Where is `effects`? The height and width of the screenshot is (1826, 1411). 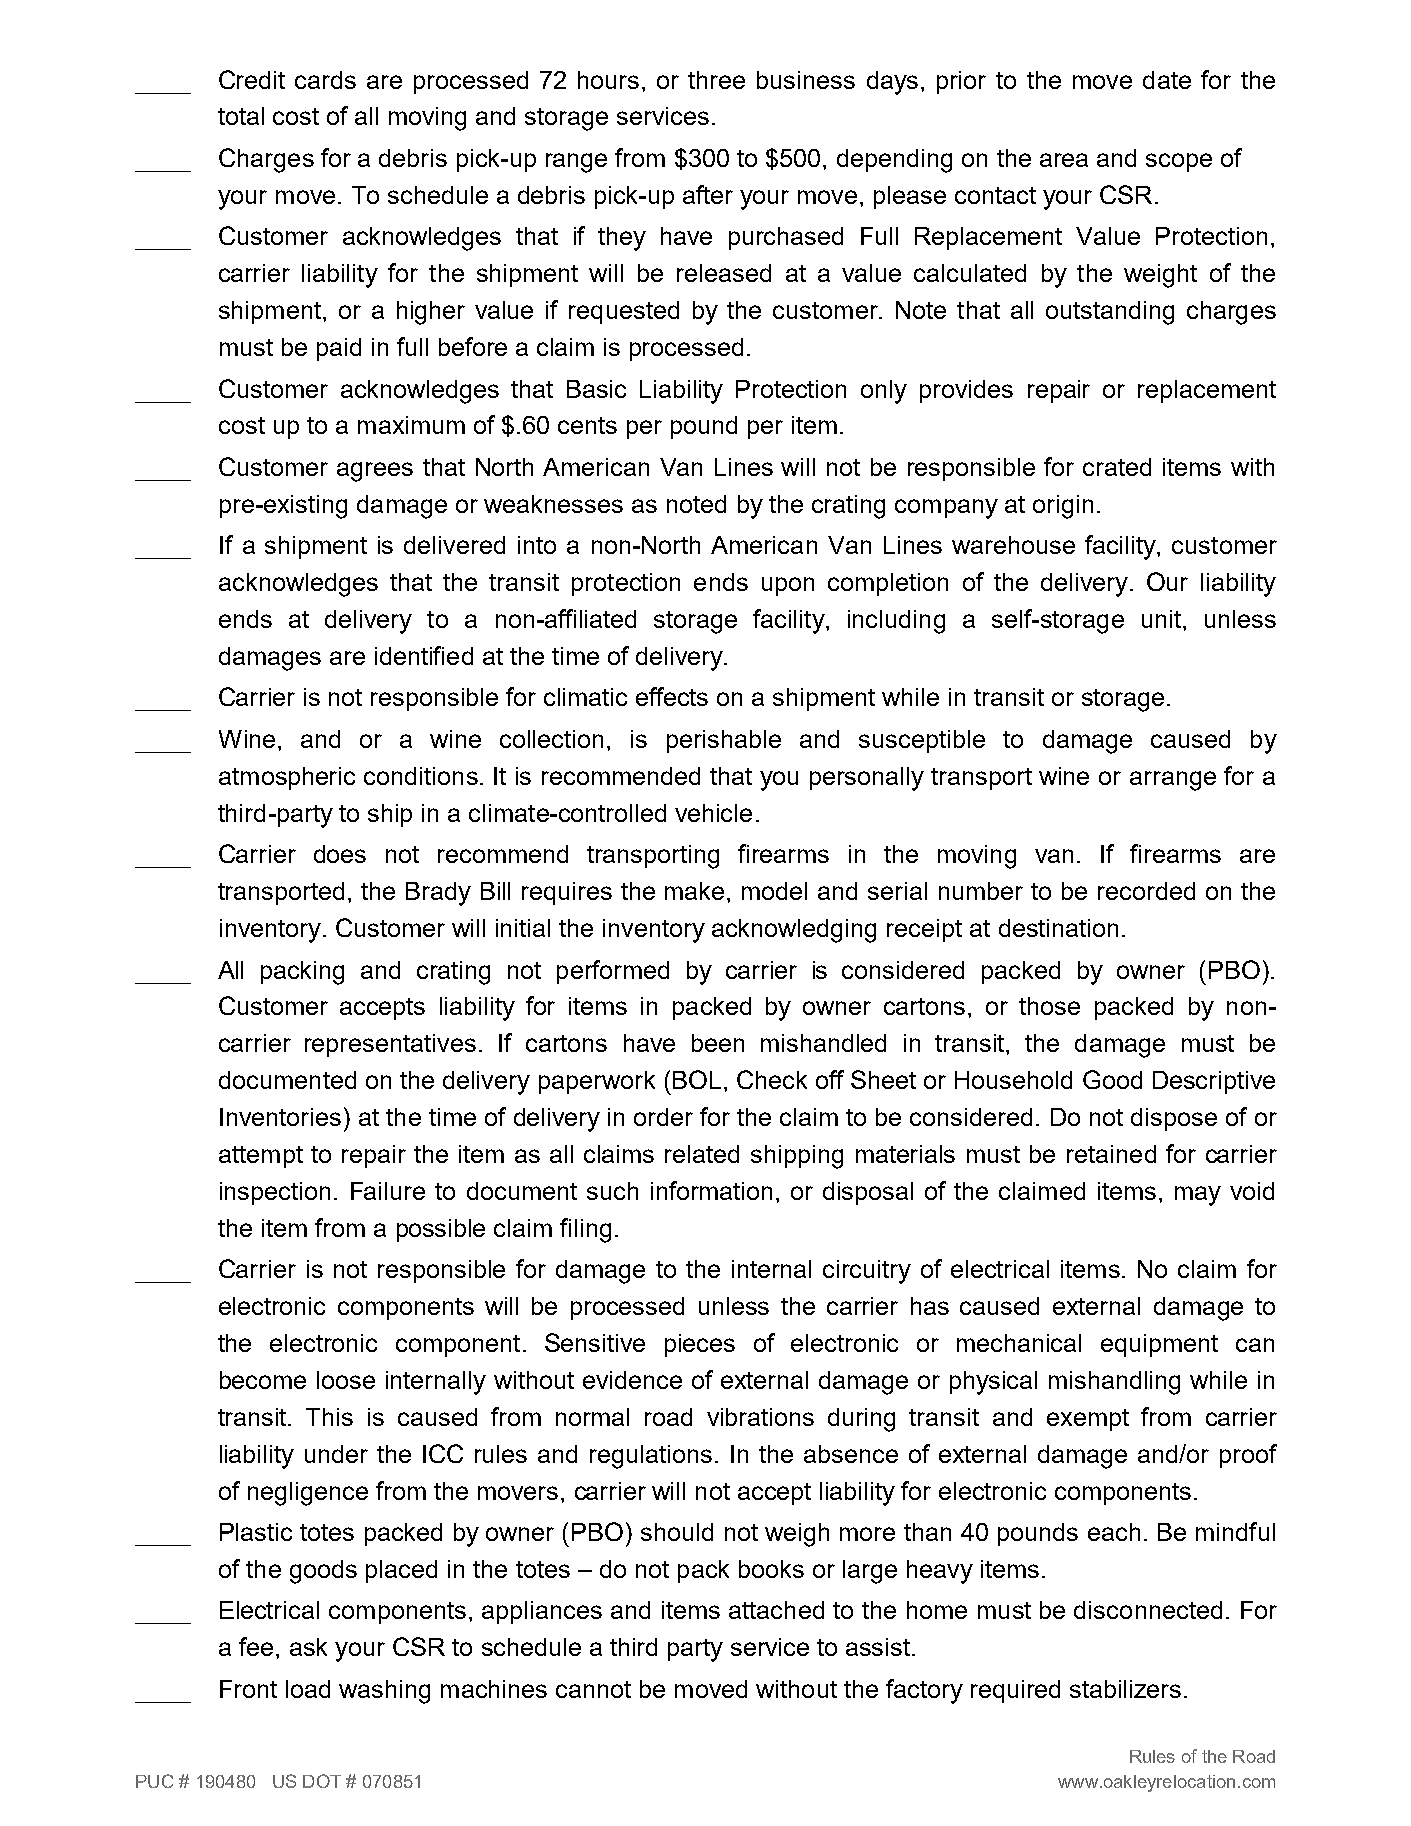 effects is located at coordinates (672, 696).
